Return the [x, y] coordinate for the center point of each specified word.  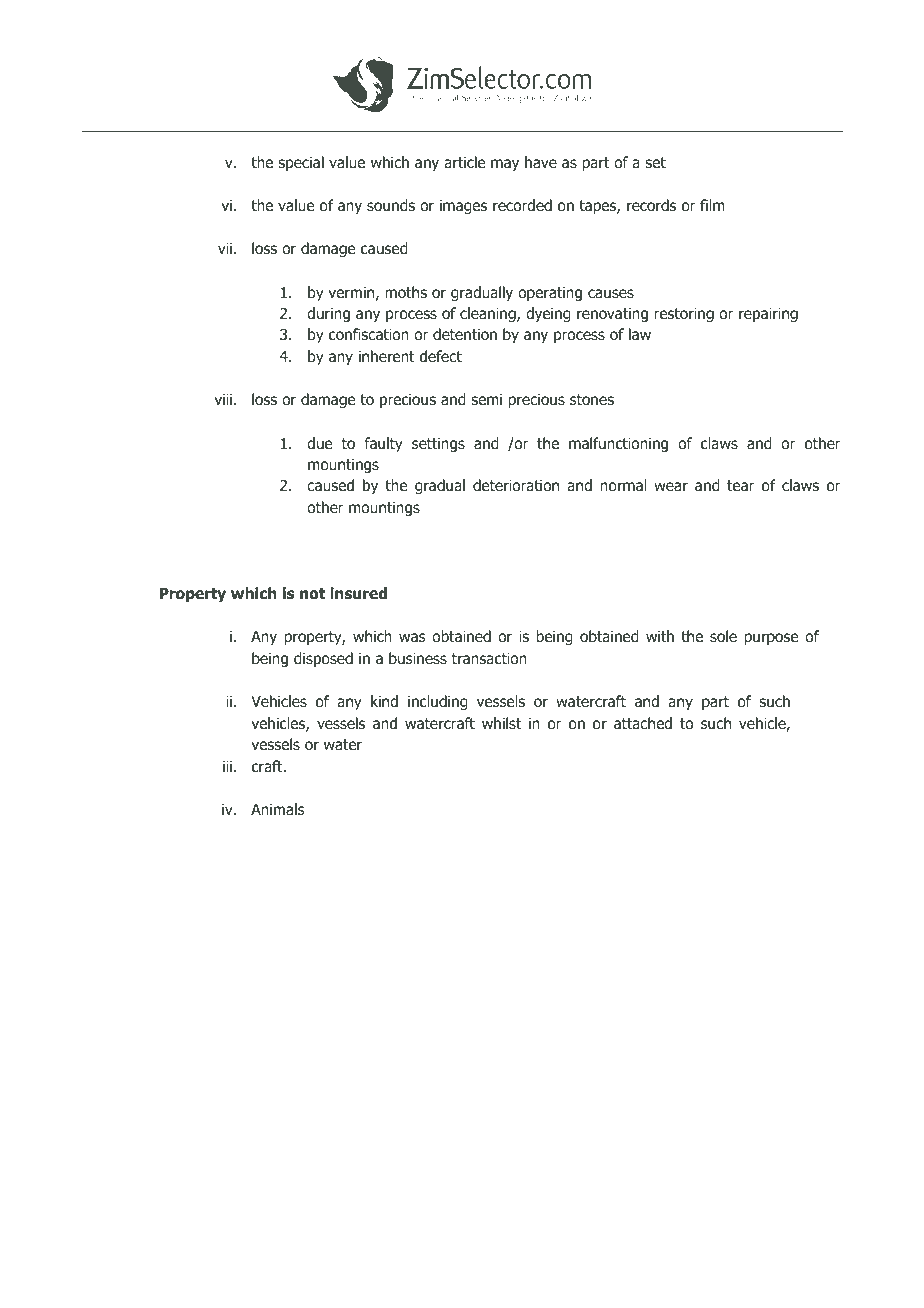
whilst [501, 723]
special [301, 163]
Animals [278, 809]
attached [643, 723]
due [319, 443]
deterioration [516, 485]
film [712, 205]
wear [671, 486]
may [505, 165]
